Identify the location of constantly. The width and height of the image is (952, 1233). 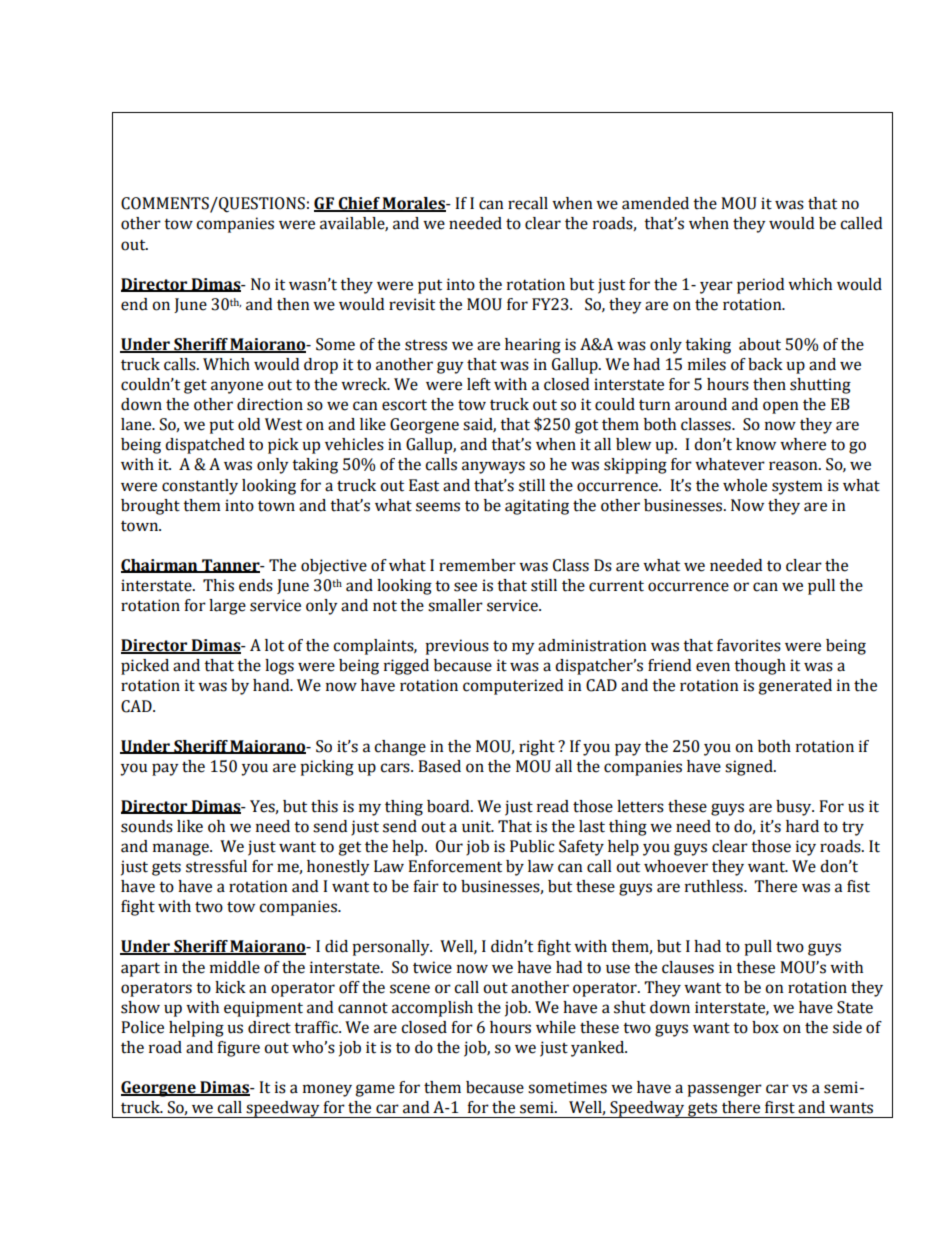
(200, 487).
